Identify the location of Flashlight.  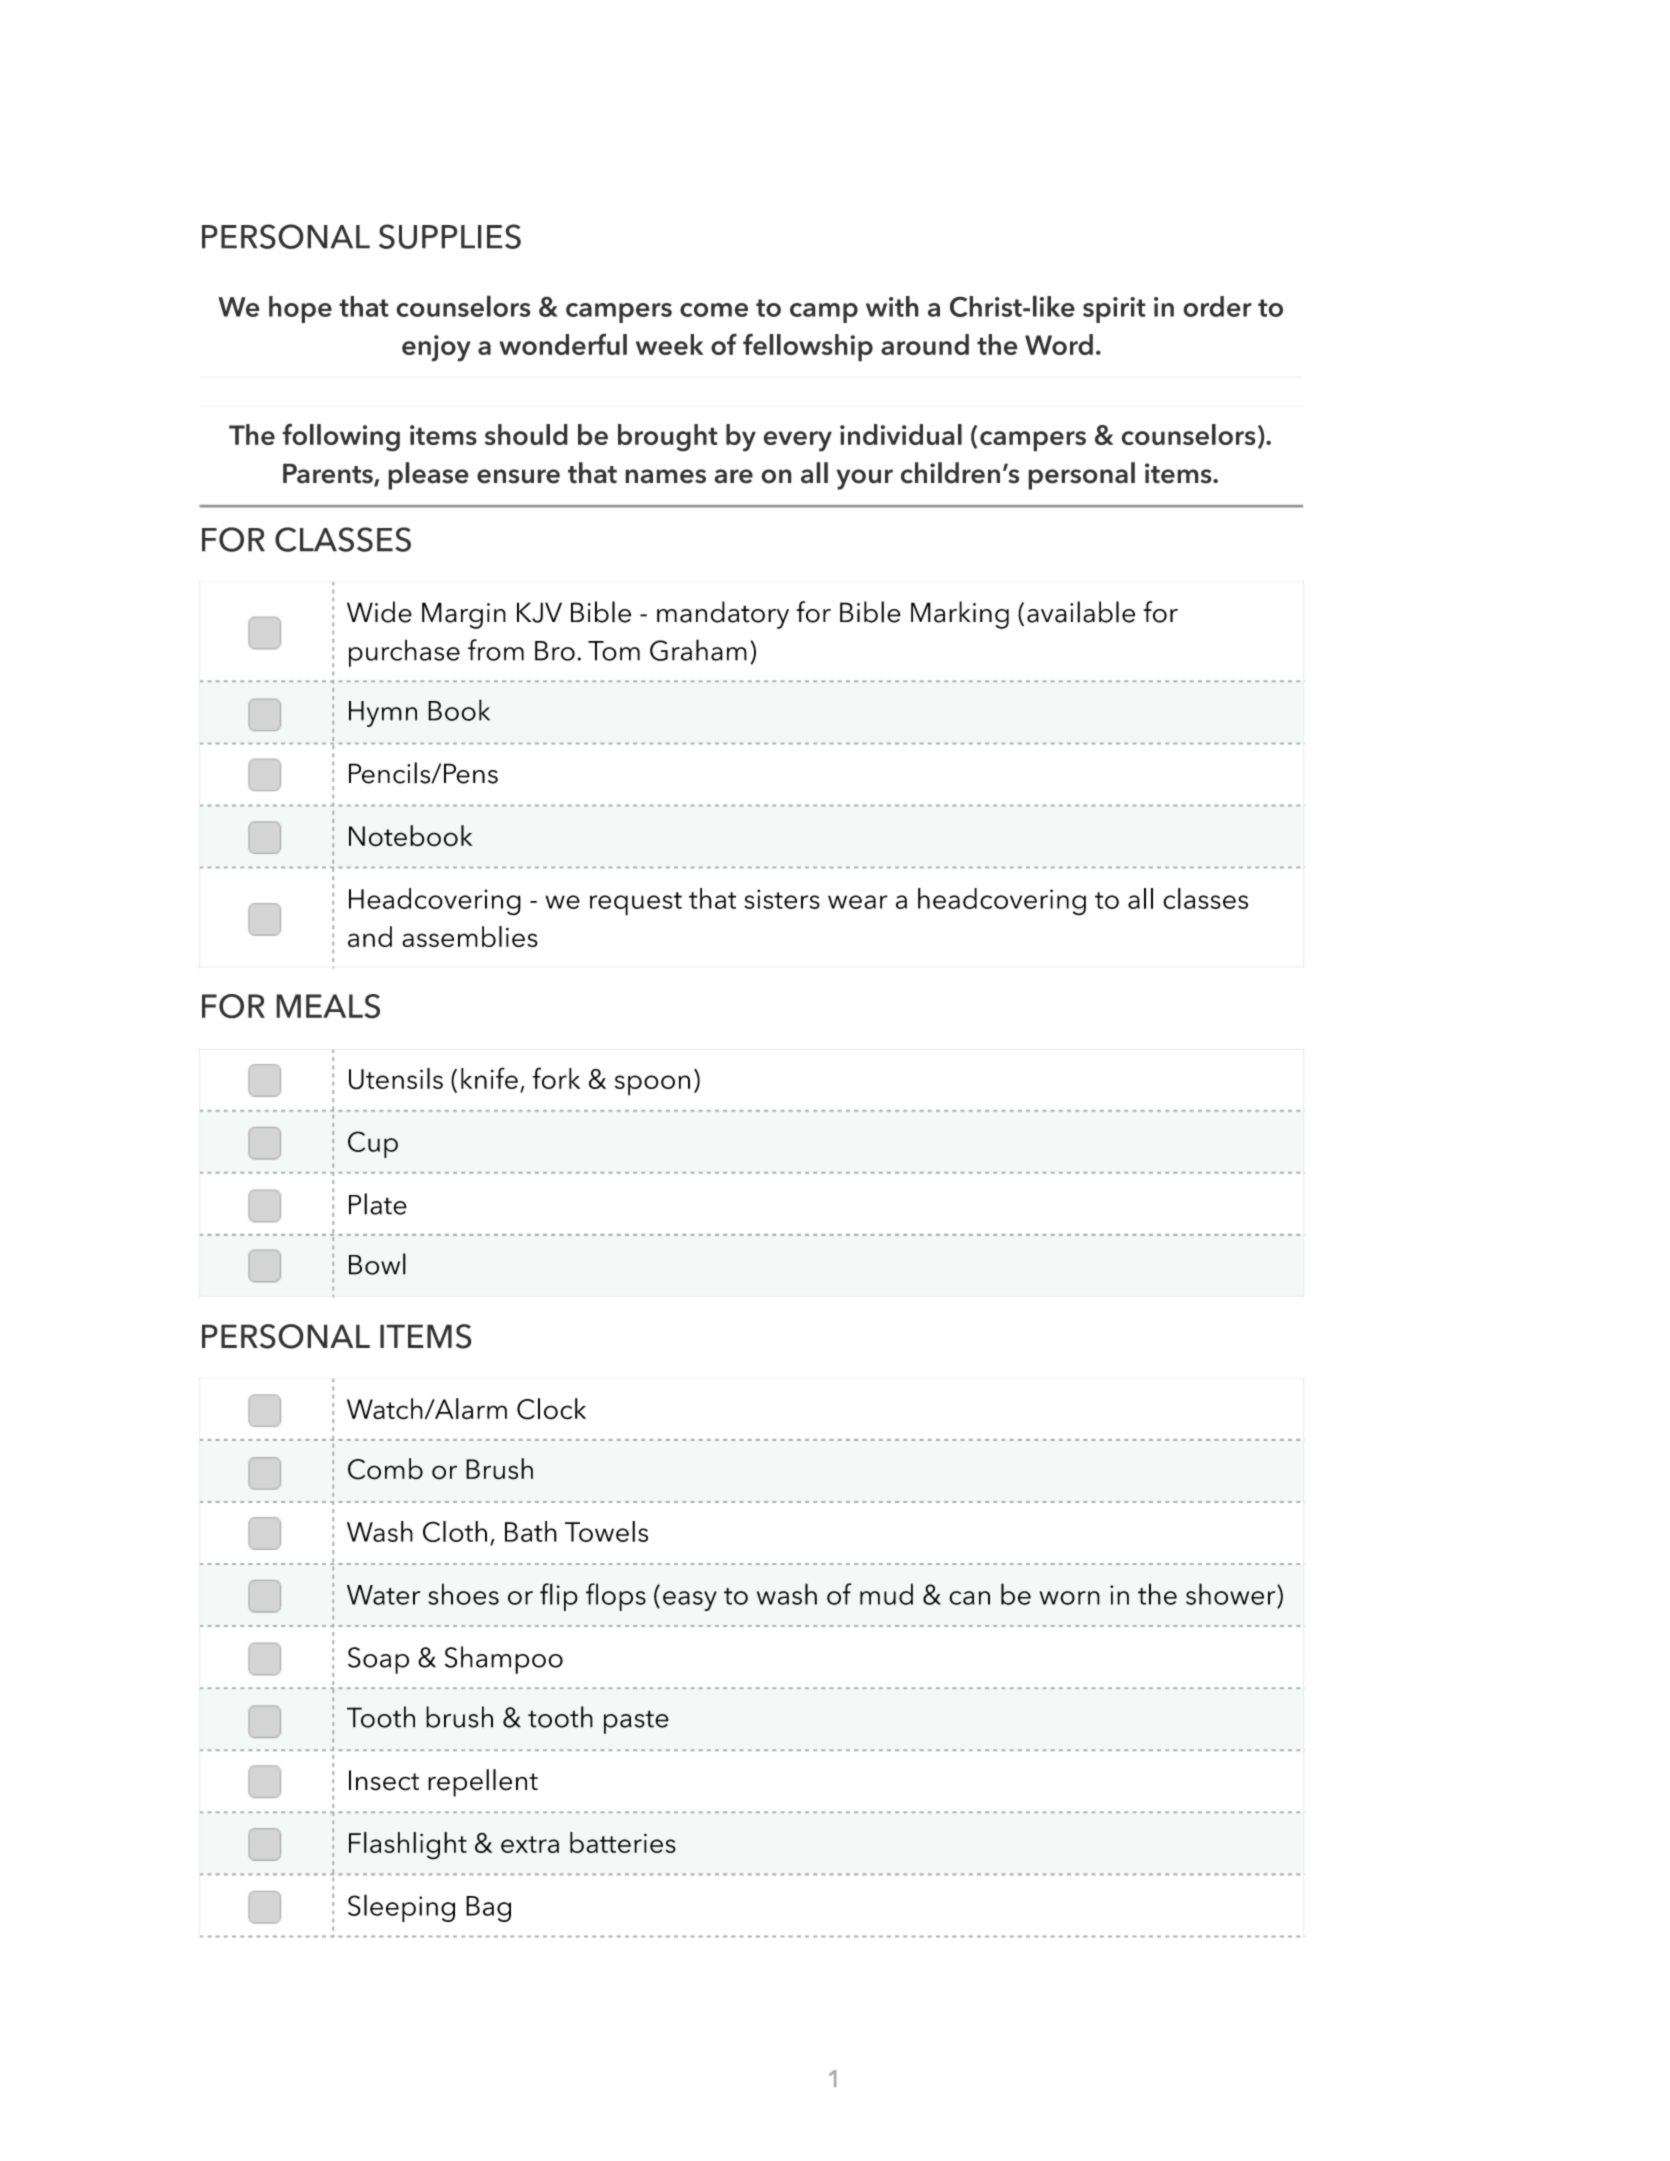
(408, 1846).
